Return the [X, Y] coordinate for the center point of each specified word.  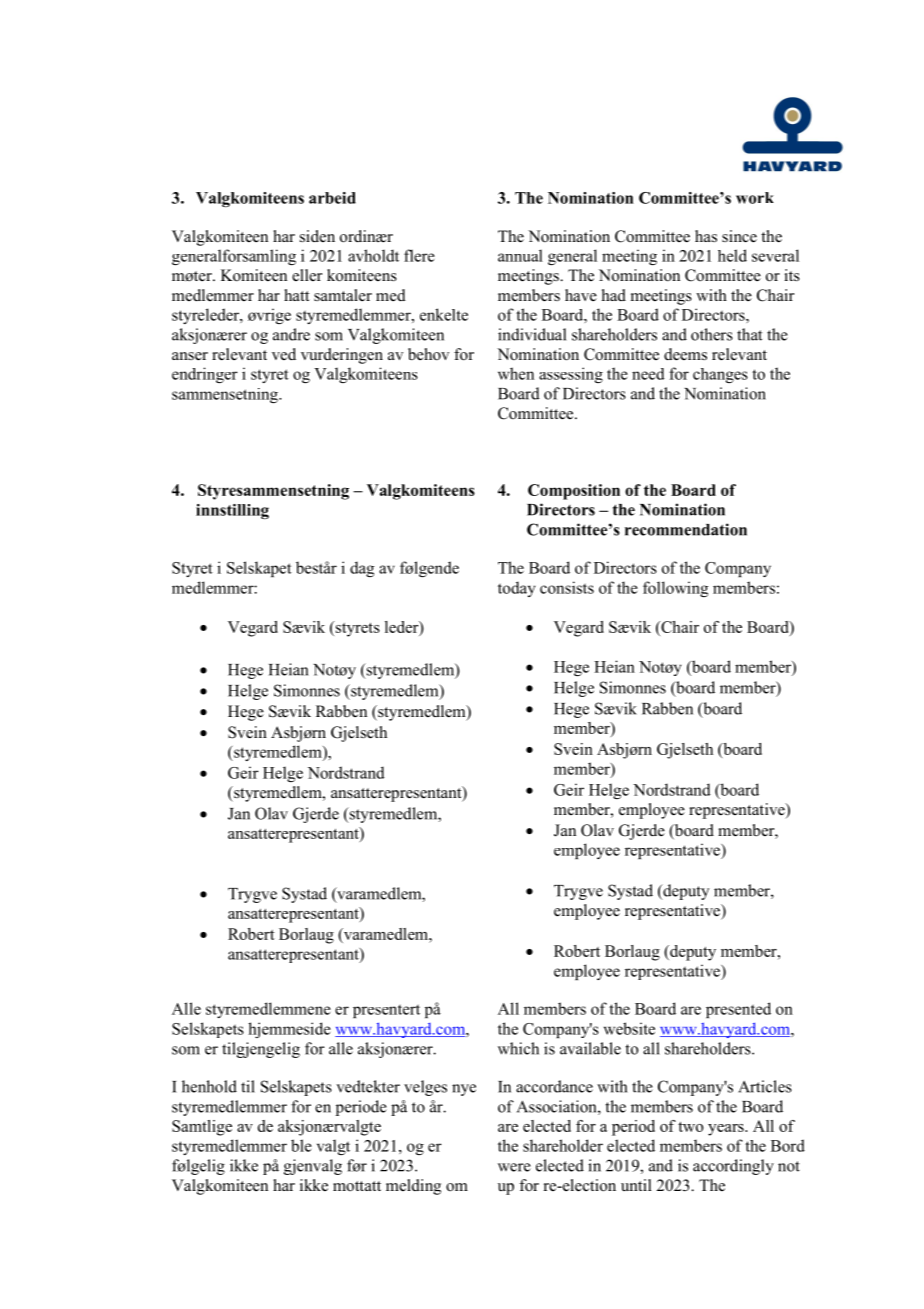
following [675, 589]
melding [413, 1187]
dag [362, 569]
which [518, 1048]
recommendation [686, 529]
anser [190, 356]
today [517, 589]
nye [464, 1090]
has [706, 236]
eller [307, 275]
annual [520, 255]
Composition [574, 492]
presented [738, 1010]
